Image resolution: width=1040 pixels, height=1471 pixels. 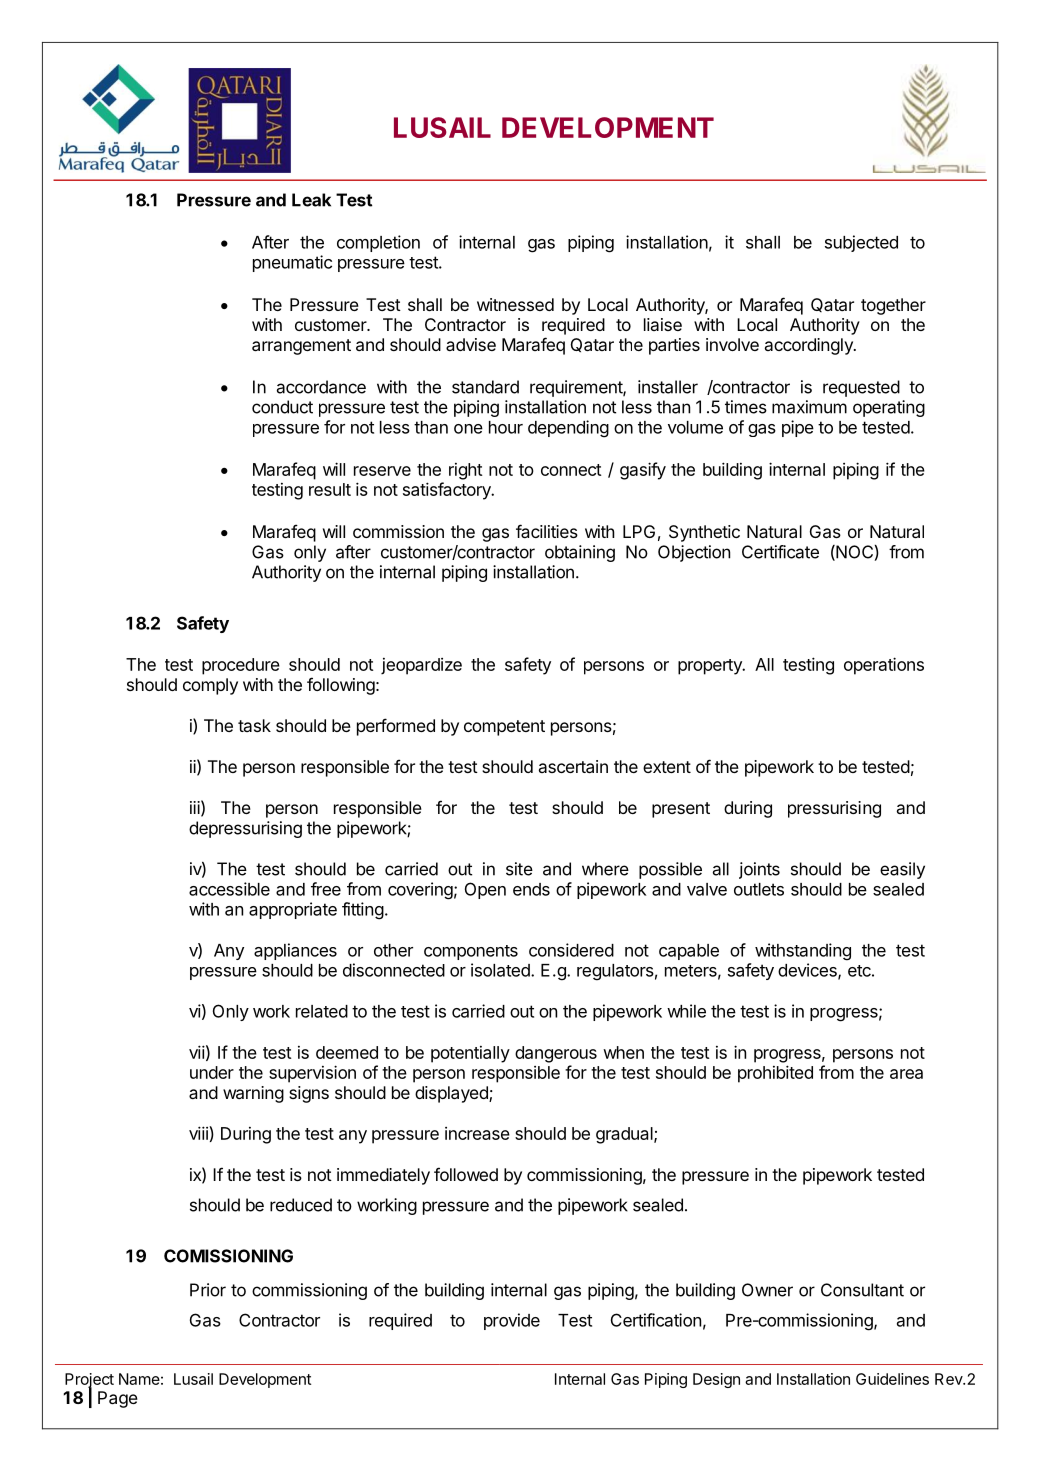 What do you see at coordinates (292, 263) in the screenshot?
I see `pneumatic` at bounding box center [292, 263].
